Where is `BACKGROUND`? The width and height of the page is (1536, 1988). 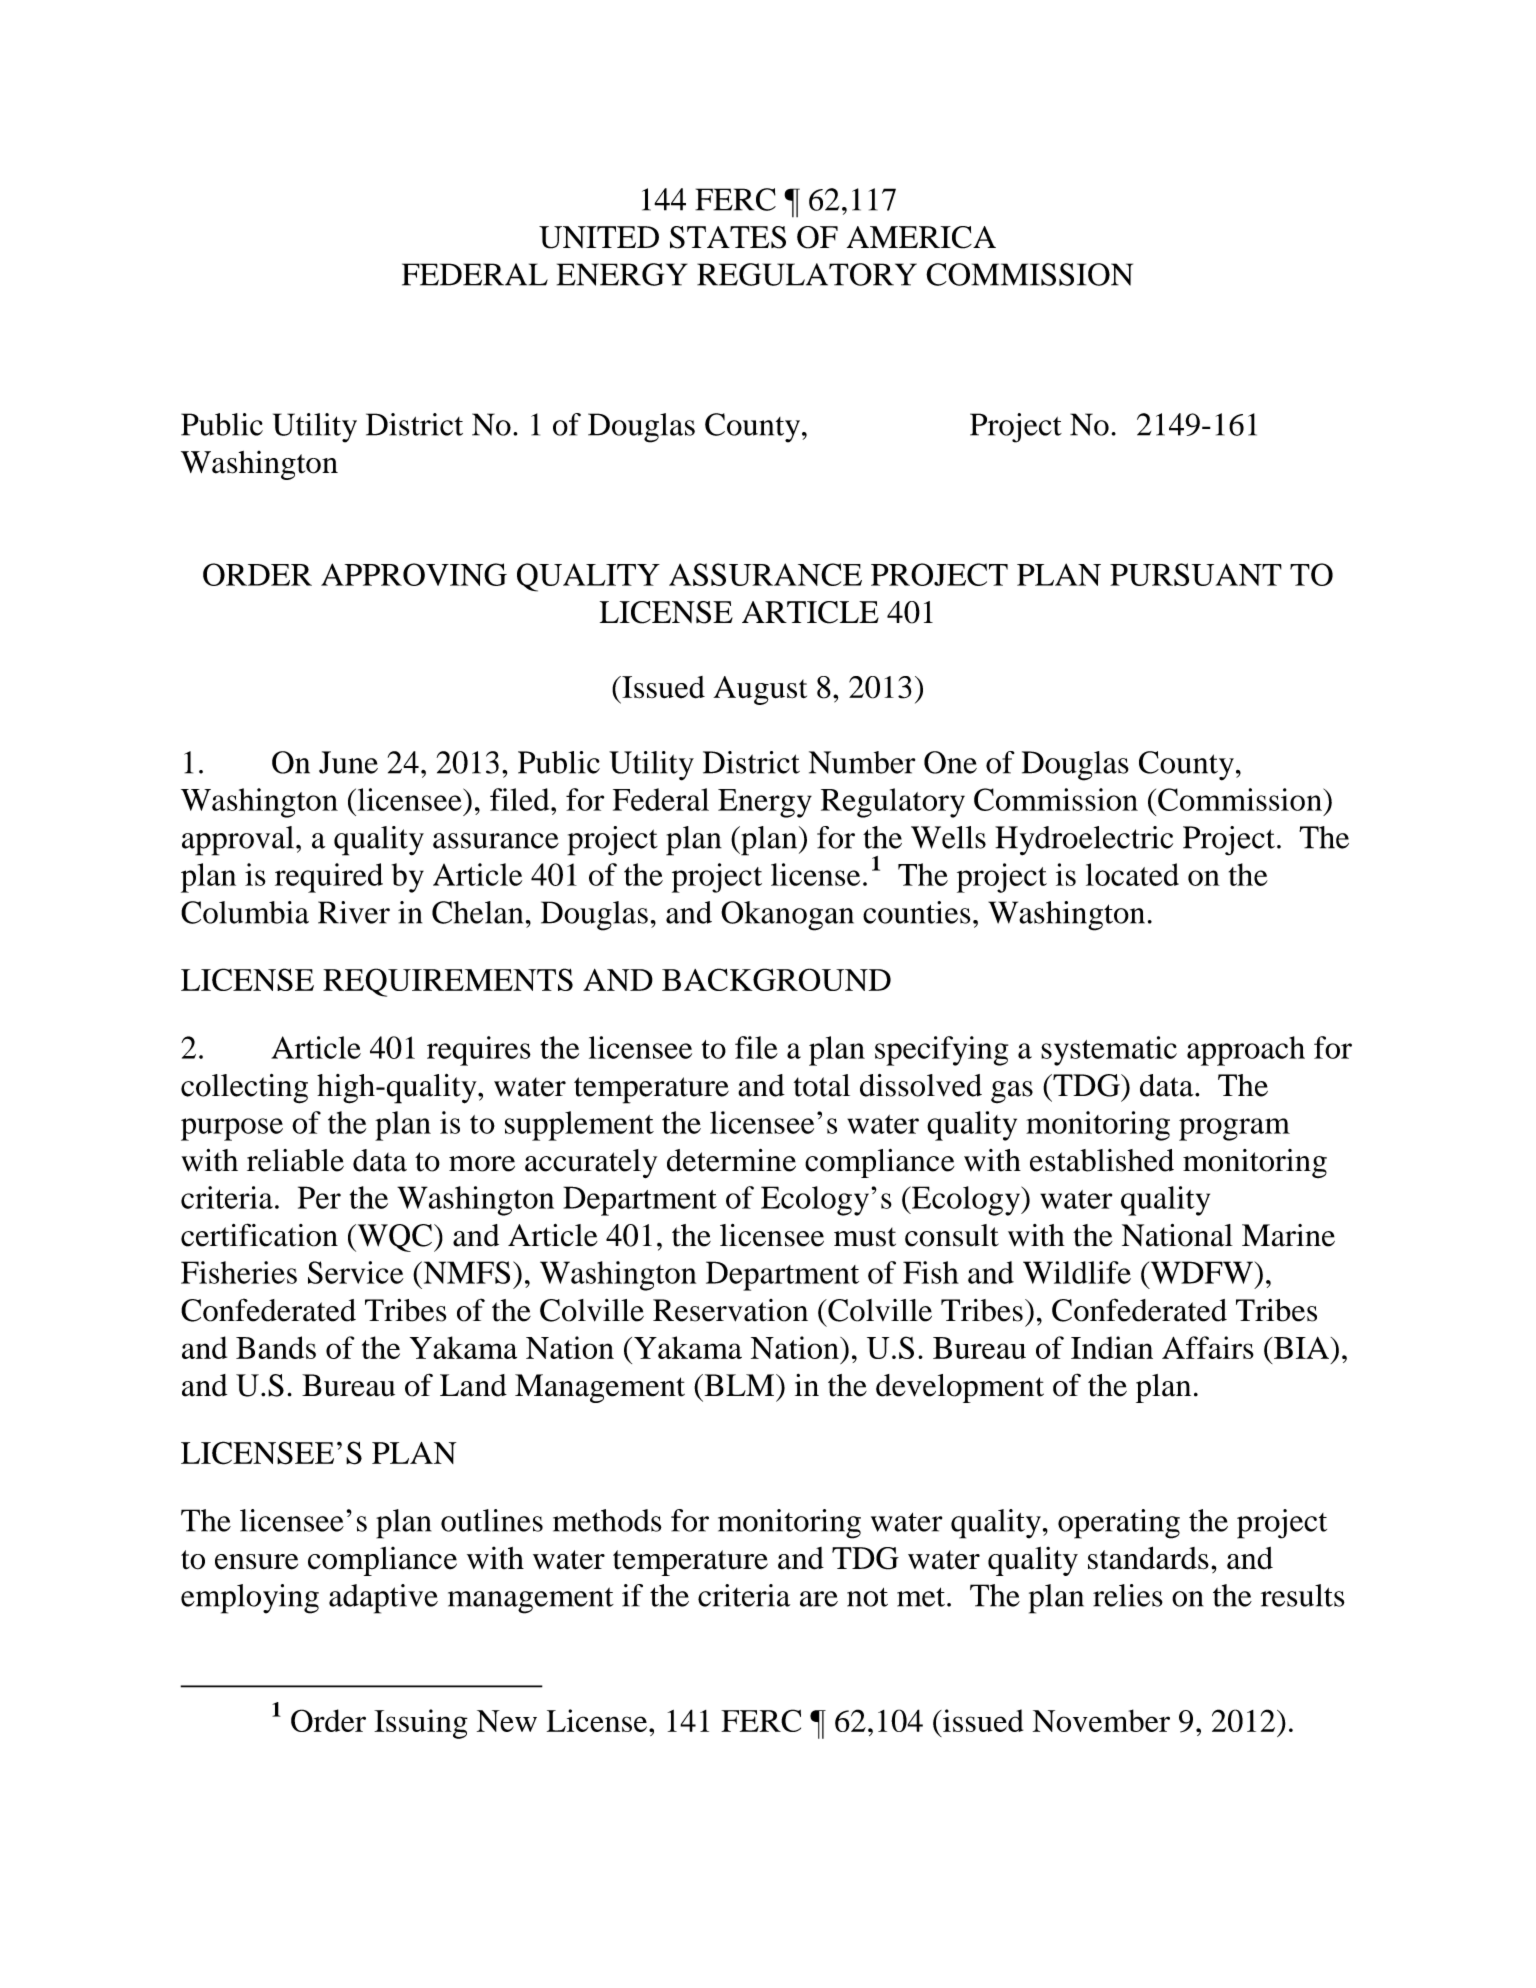 BACKGROUND is located at coordinates (776, 979).
